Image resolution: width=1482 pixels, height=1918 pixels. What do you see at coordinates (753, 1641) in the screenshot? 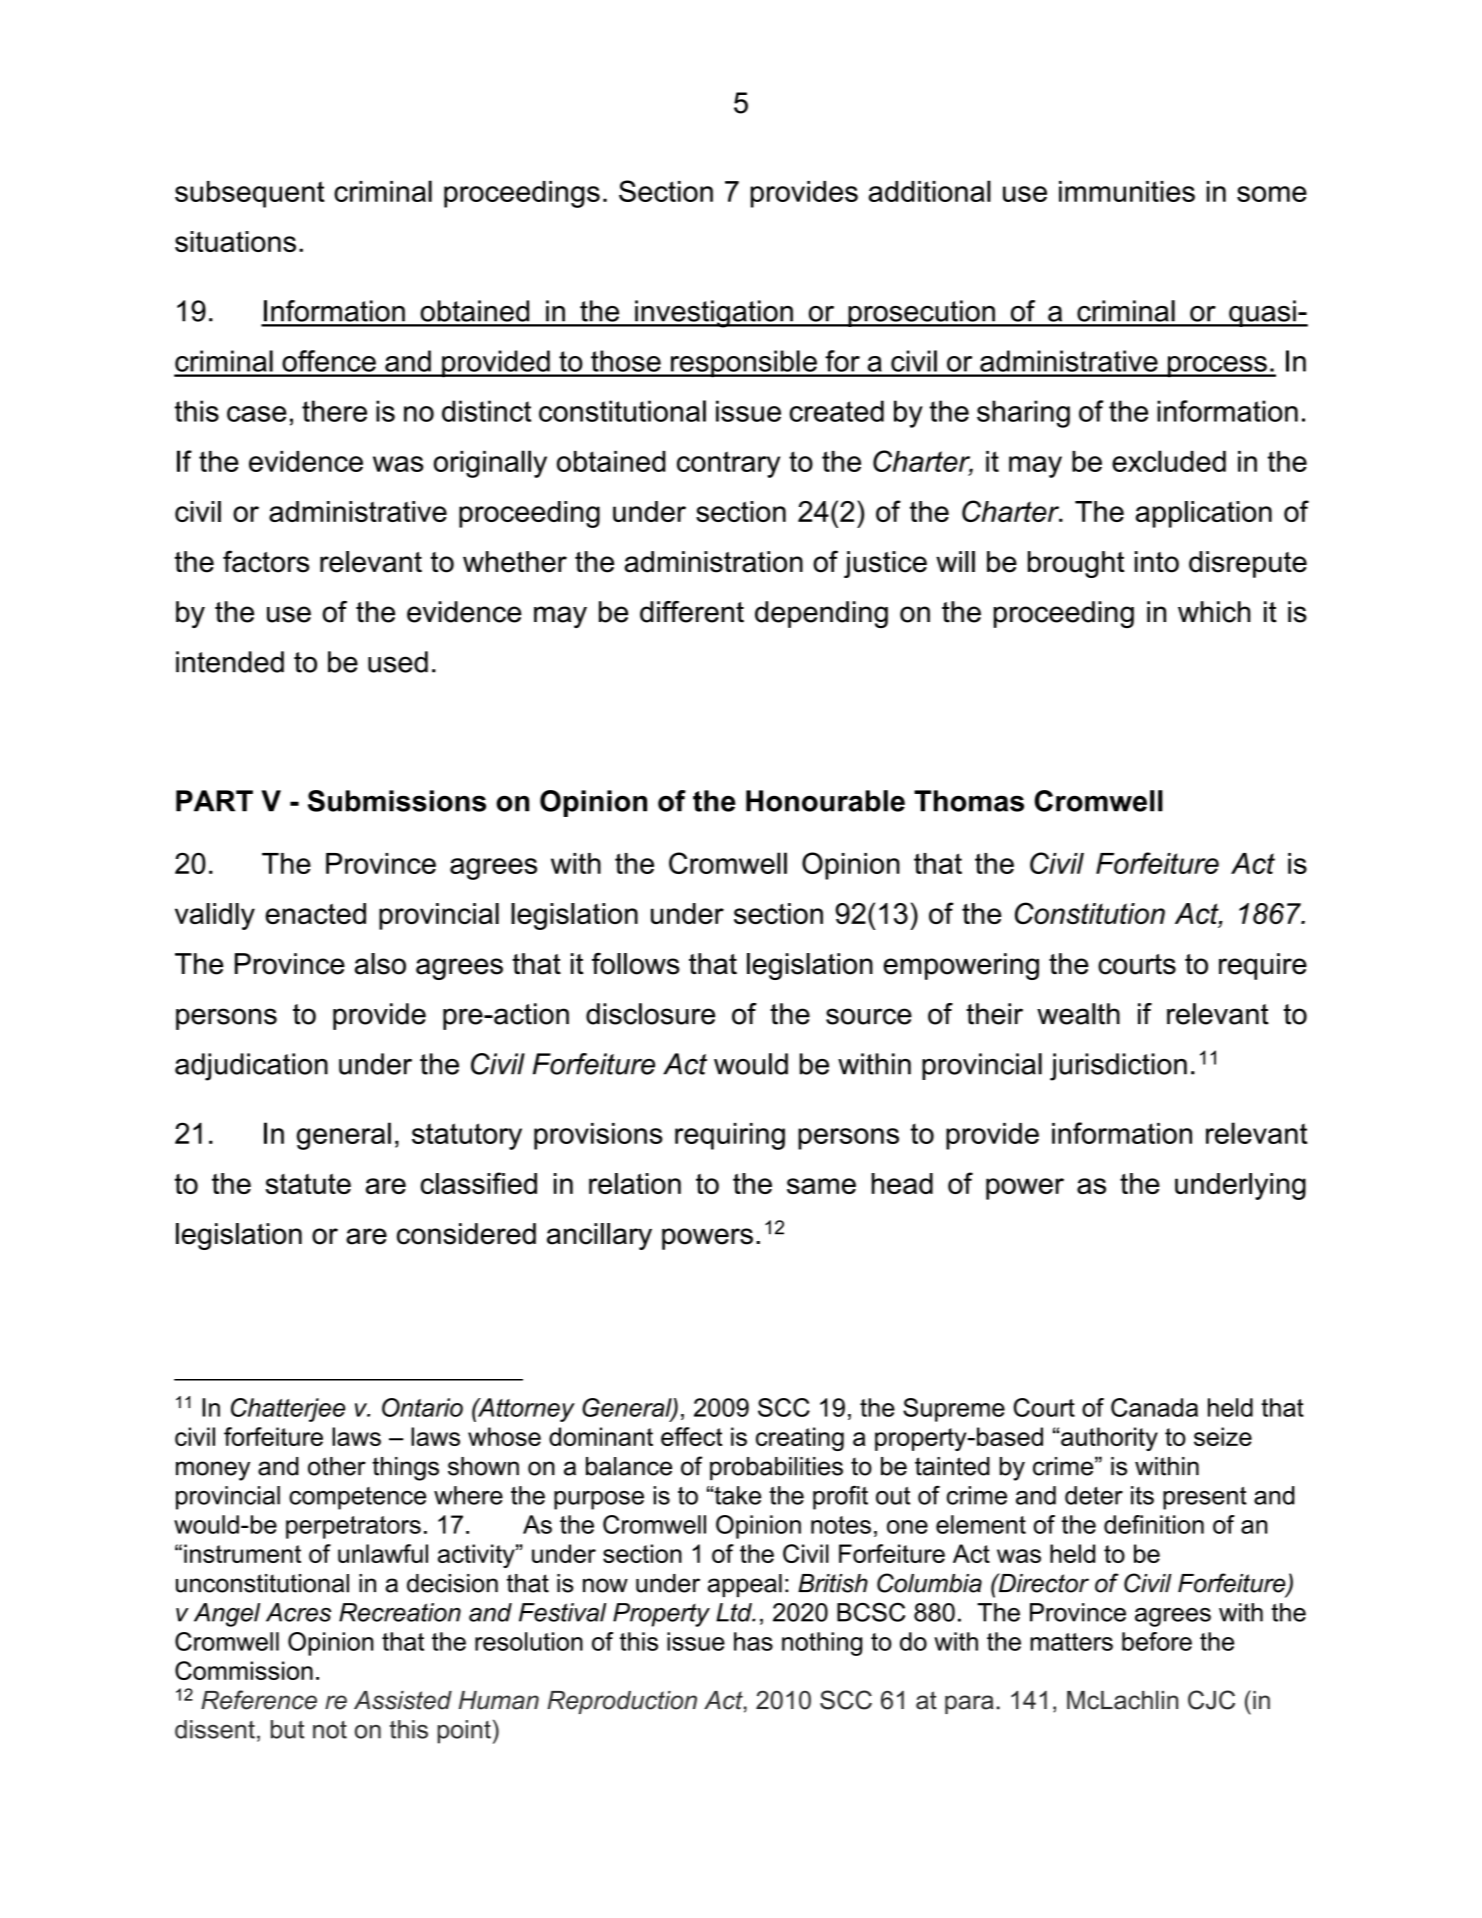
I see `has` at bounding box center [753, 1641].
